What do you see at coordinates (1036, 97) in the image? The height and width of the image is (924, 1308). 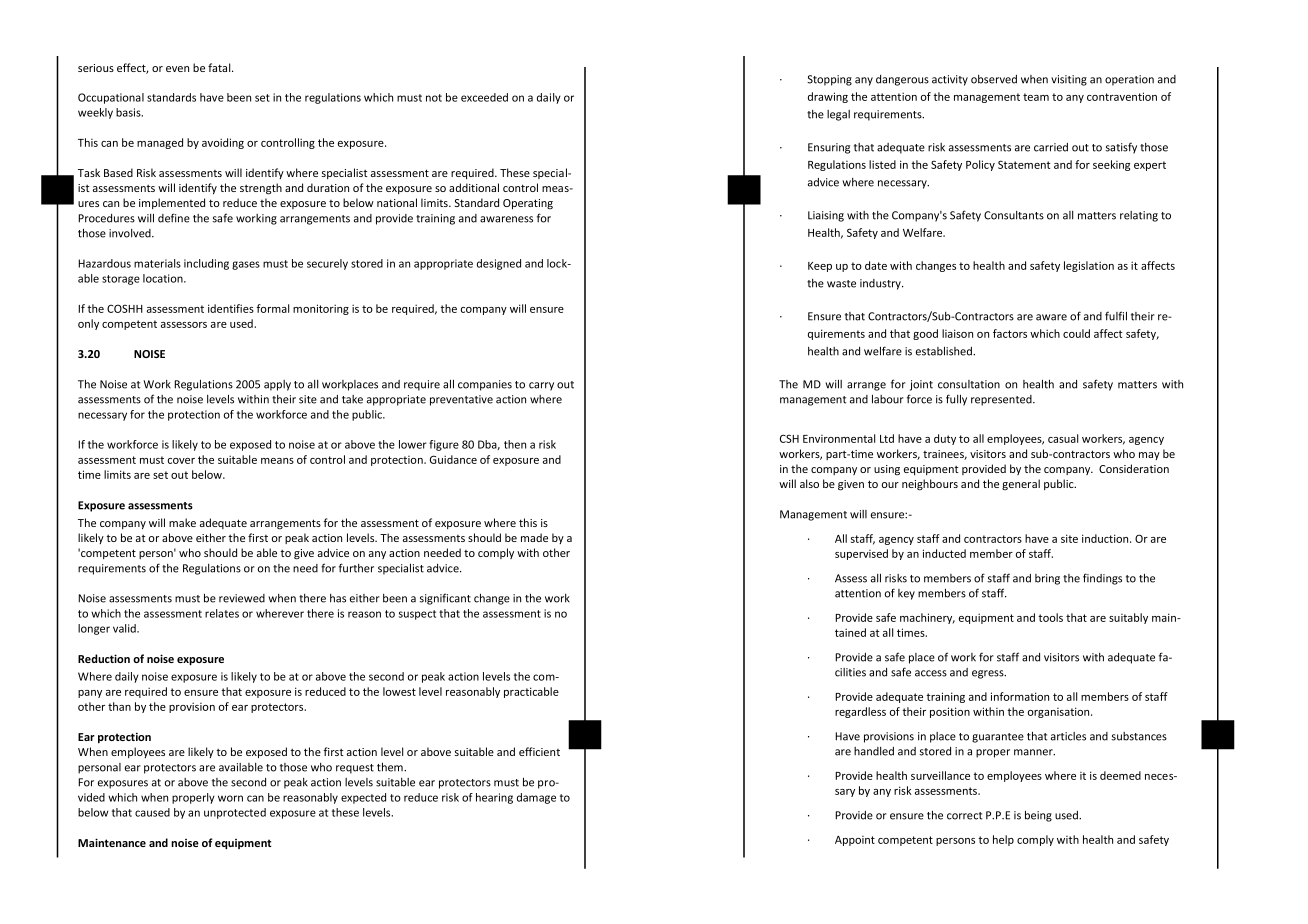 I see `team` at bounding box center [1036, 97].
